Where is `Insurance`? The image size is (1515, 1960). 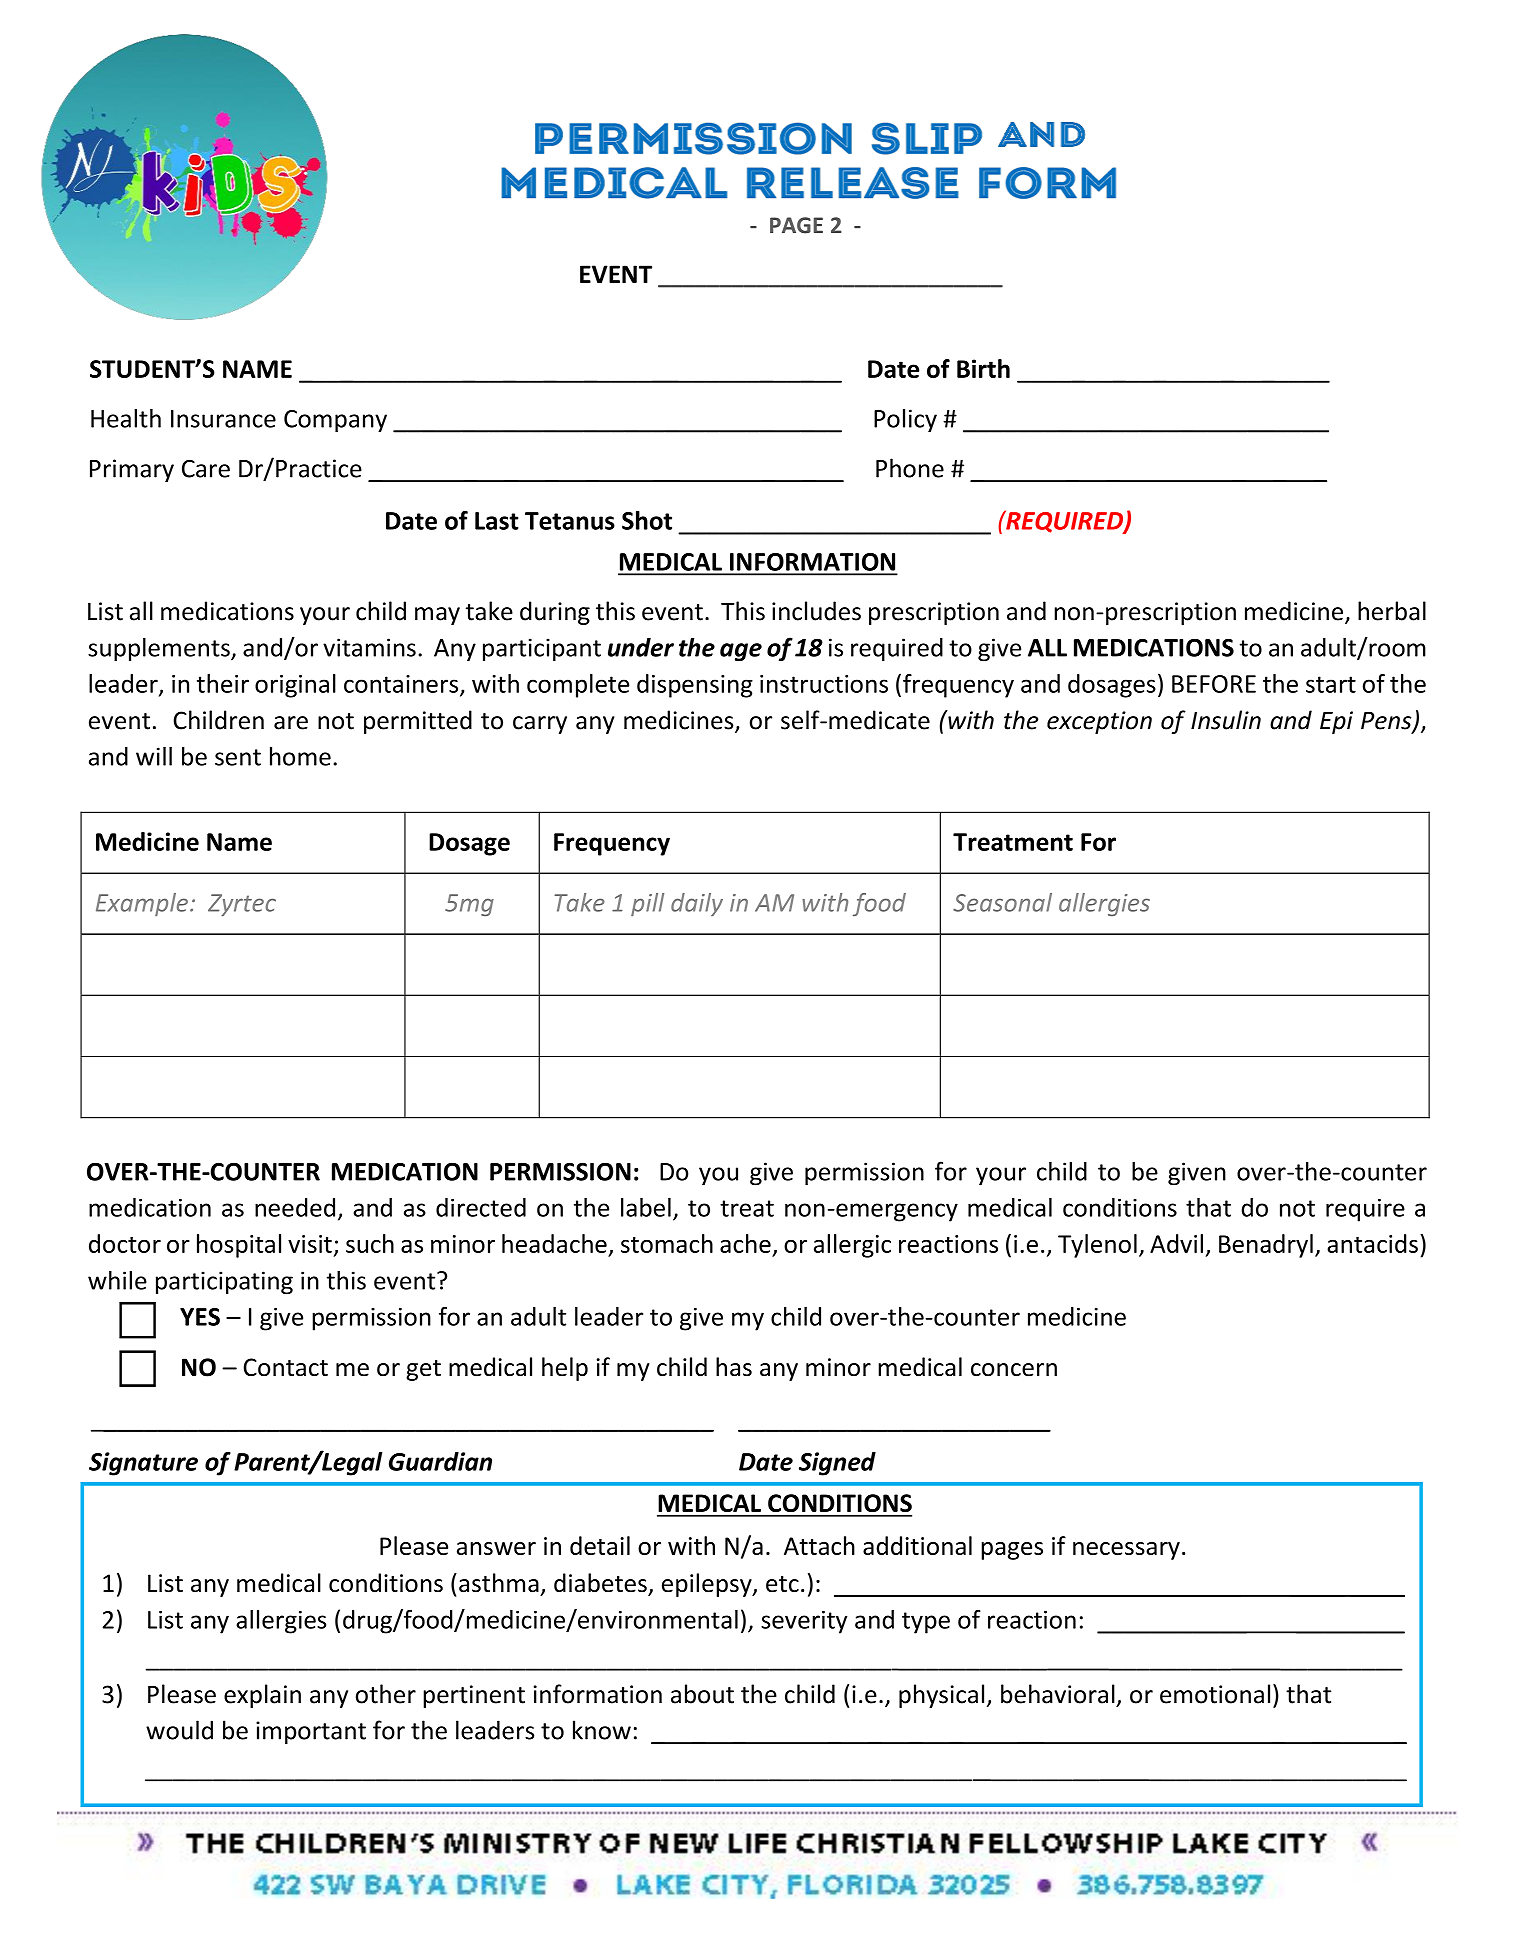 Insurance is located at coordinates (223, 419).
